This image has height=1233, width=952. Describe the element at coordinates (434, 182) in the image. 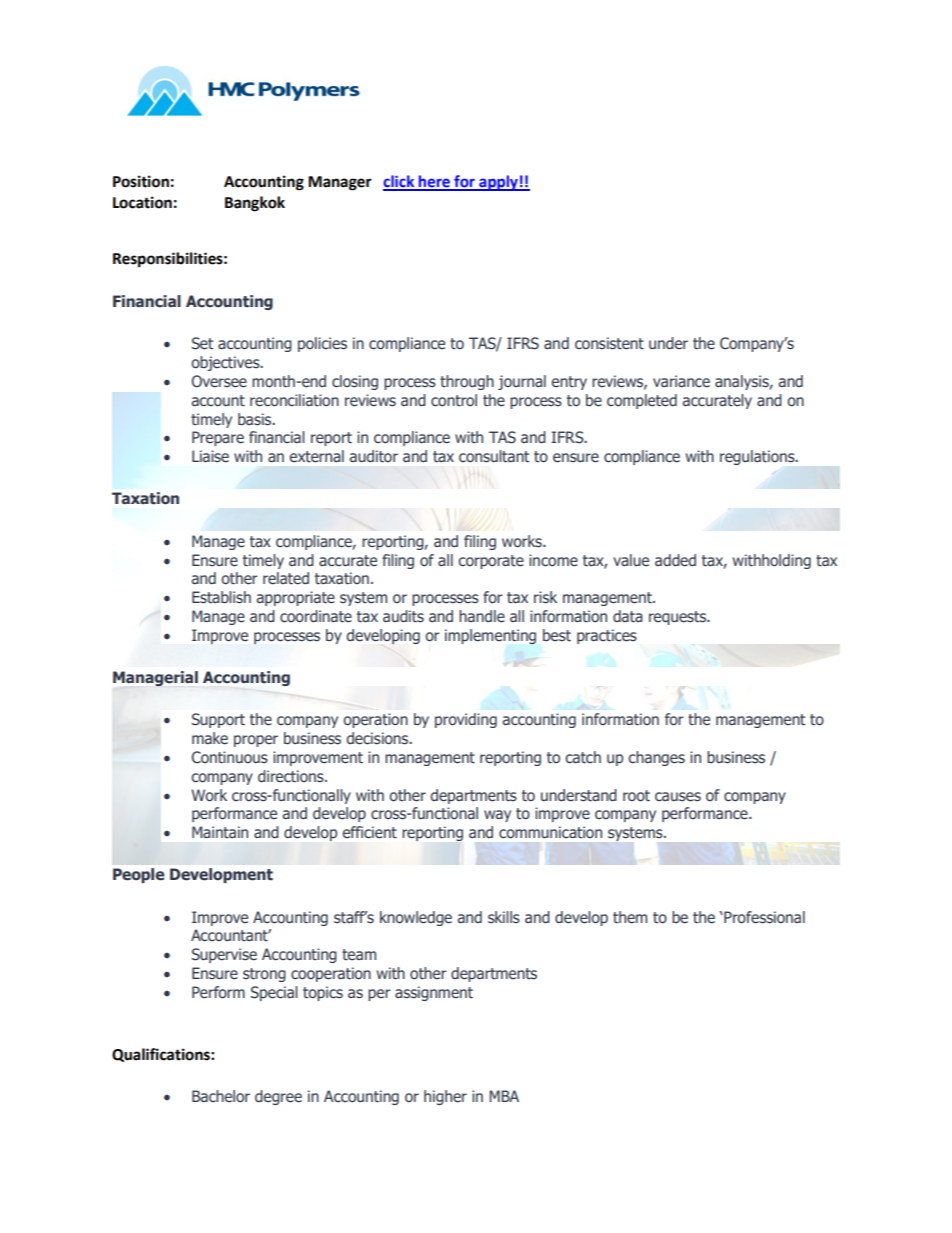

I see `here` at that location.
